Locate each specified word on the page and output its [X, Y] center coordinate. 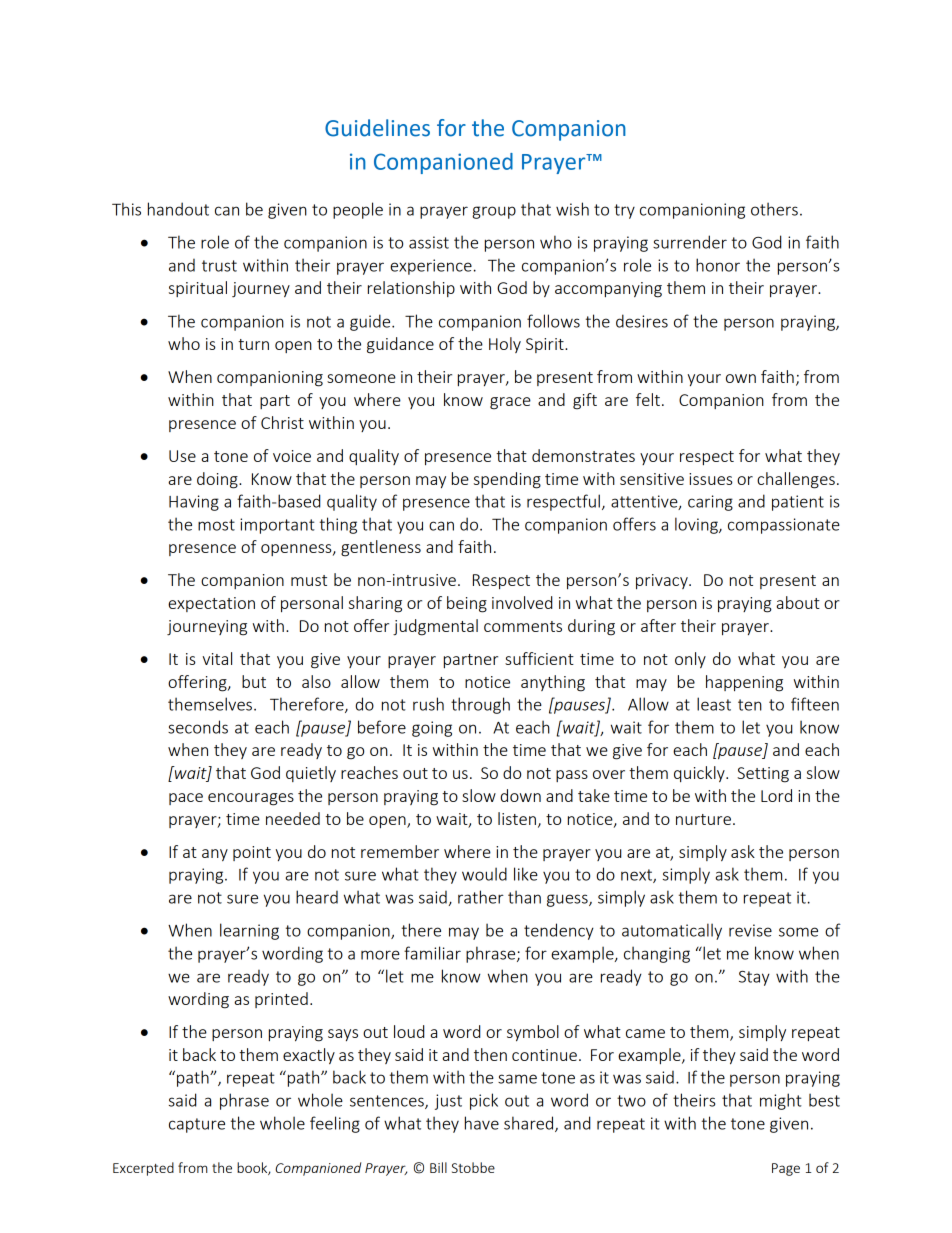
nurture [703, 819]
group [494, 212]
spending [507, 480]
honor [718, 265]
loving [697, 525]
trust [219, 266]
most [216, 525]
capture [197, 1125]
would [484, 874]
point [252, 853]
